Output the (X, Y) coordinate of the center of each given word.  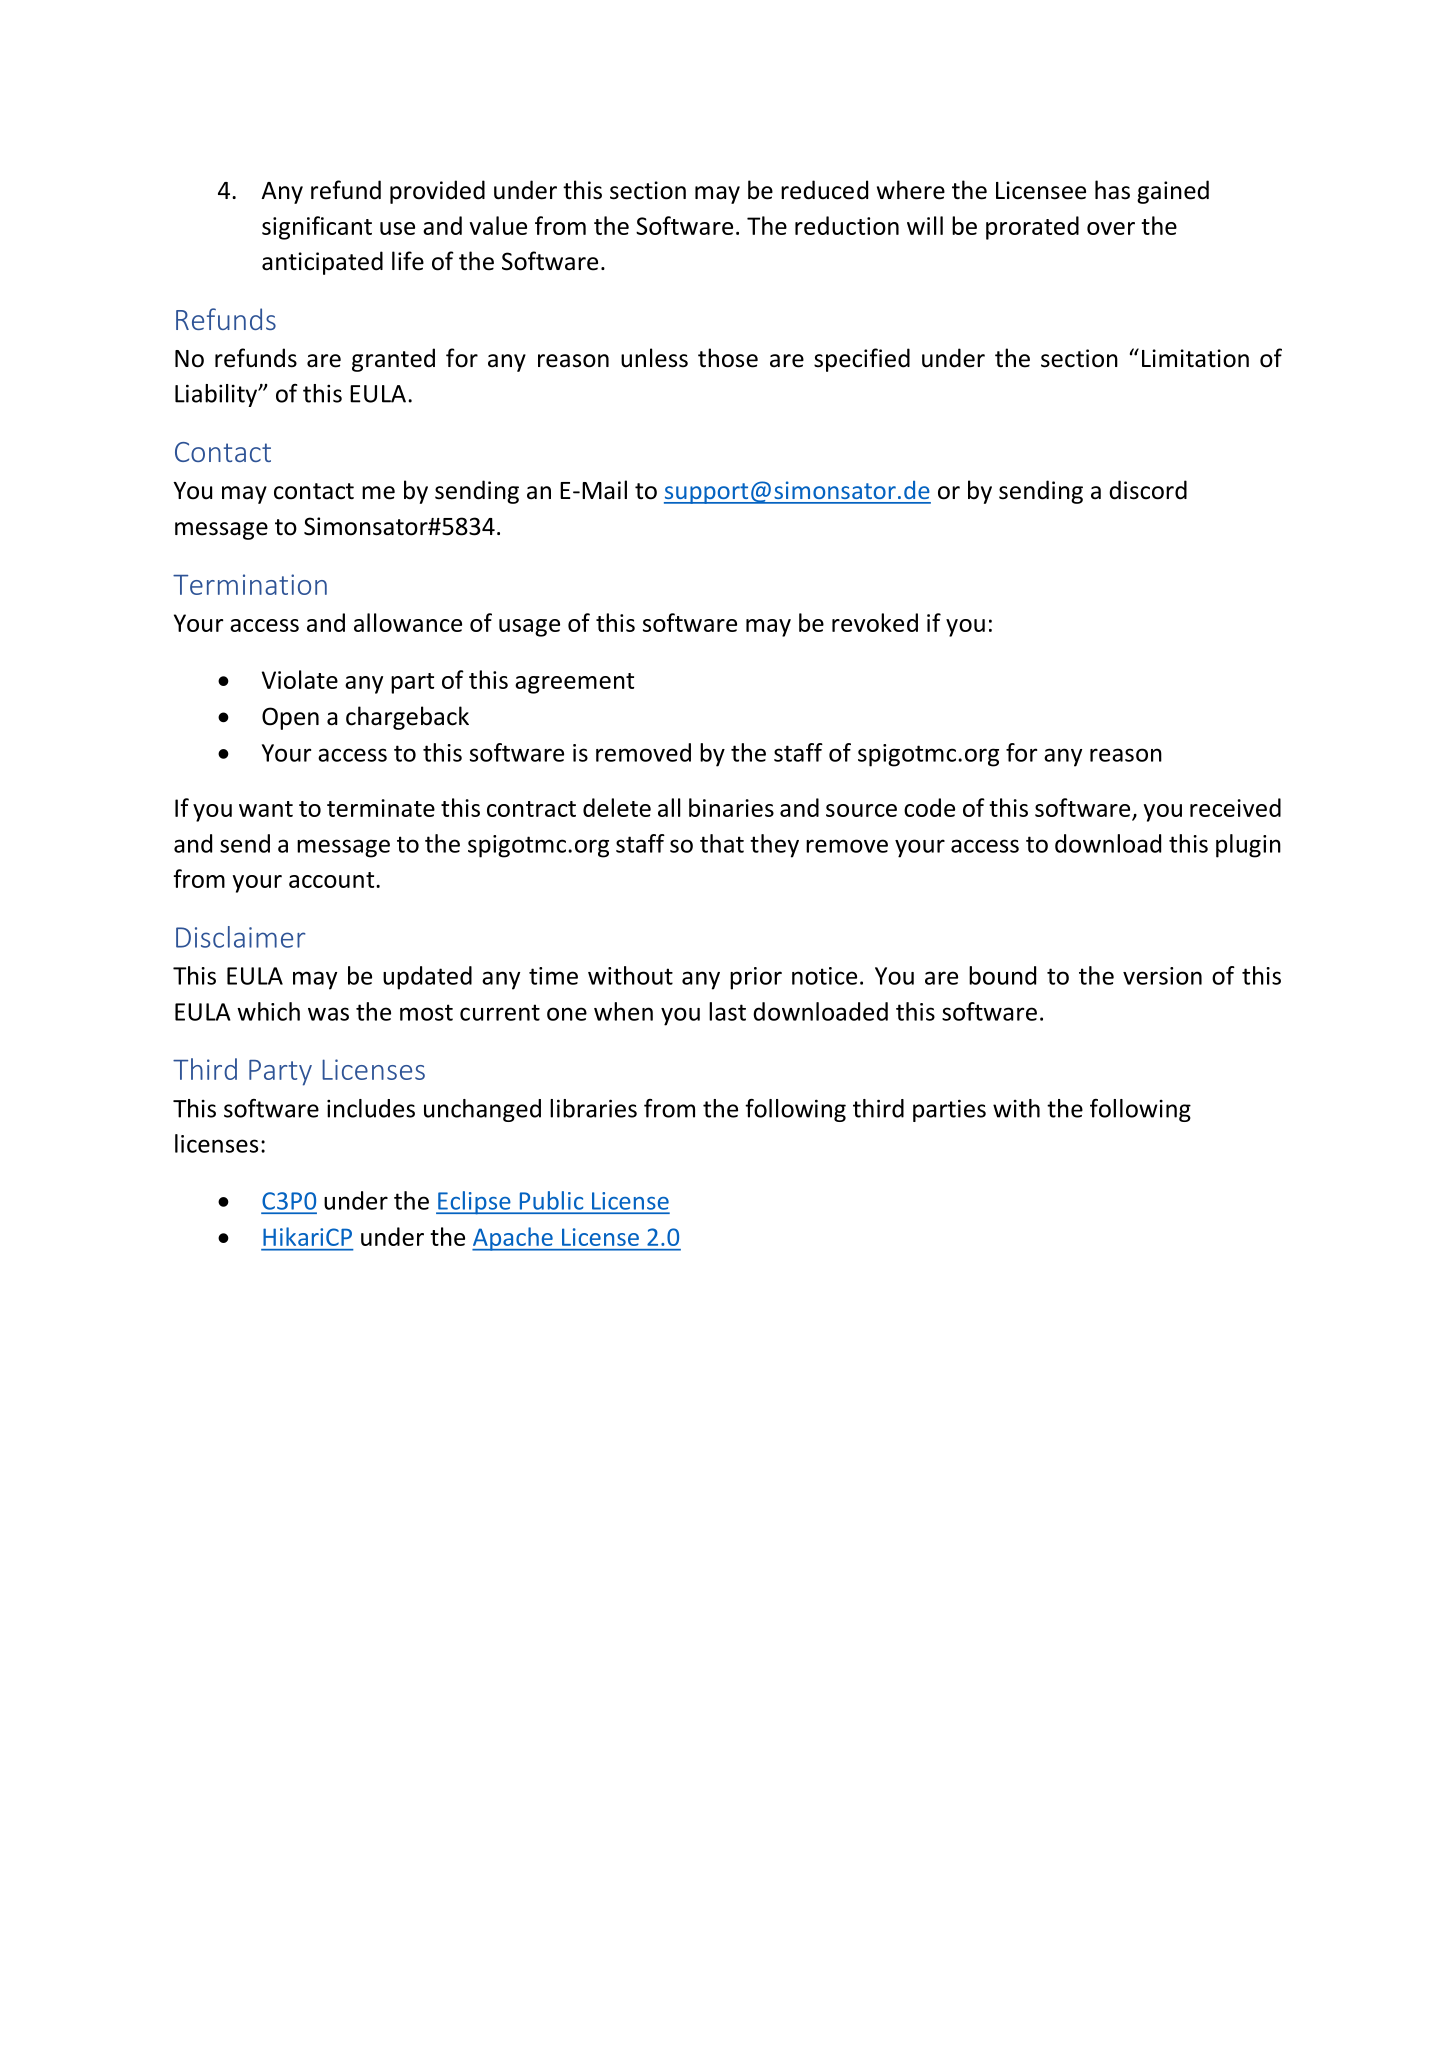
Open (290, 718)
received (1235, 807)
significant (317, 228)
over (1111, 228)
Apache (513, 1239)
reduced (824, 190)
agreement (574, 683)
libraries (593, 1108)
